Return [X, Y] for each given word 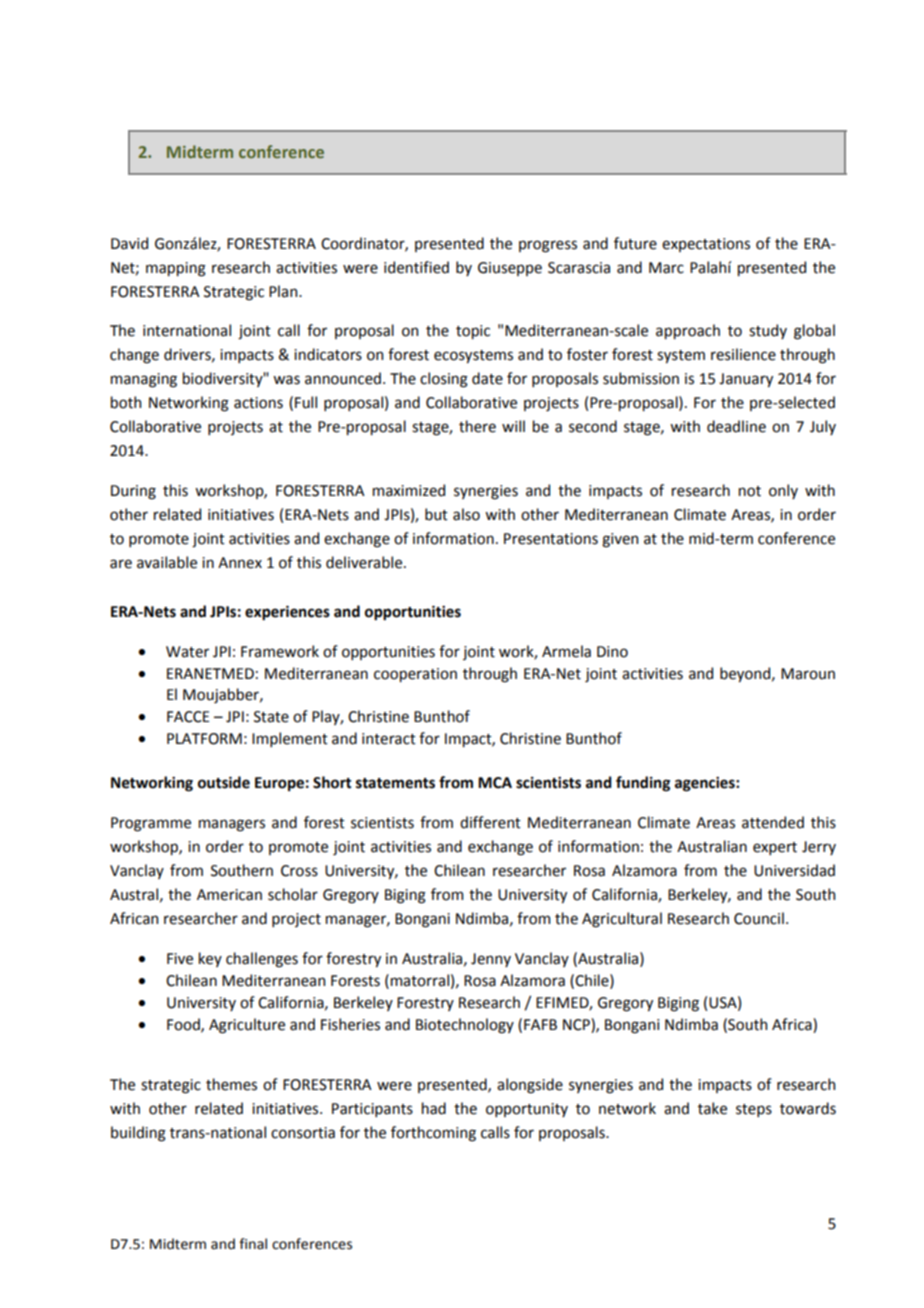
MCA [495, 783]
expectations [706, 245]
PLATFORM [204, 739]
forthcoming [433, 1134]
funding [643, 784]
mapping [176, 269]
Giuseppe [510, 269]
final [253, 1244]
